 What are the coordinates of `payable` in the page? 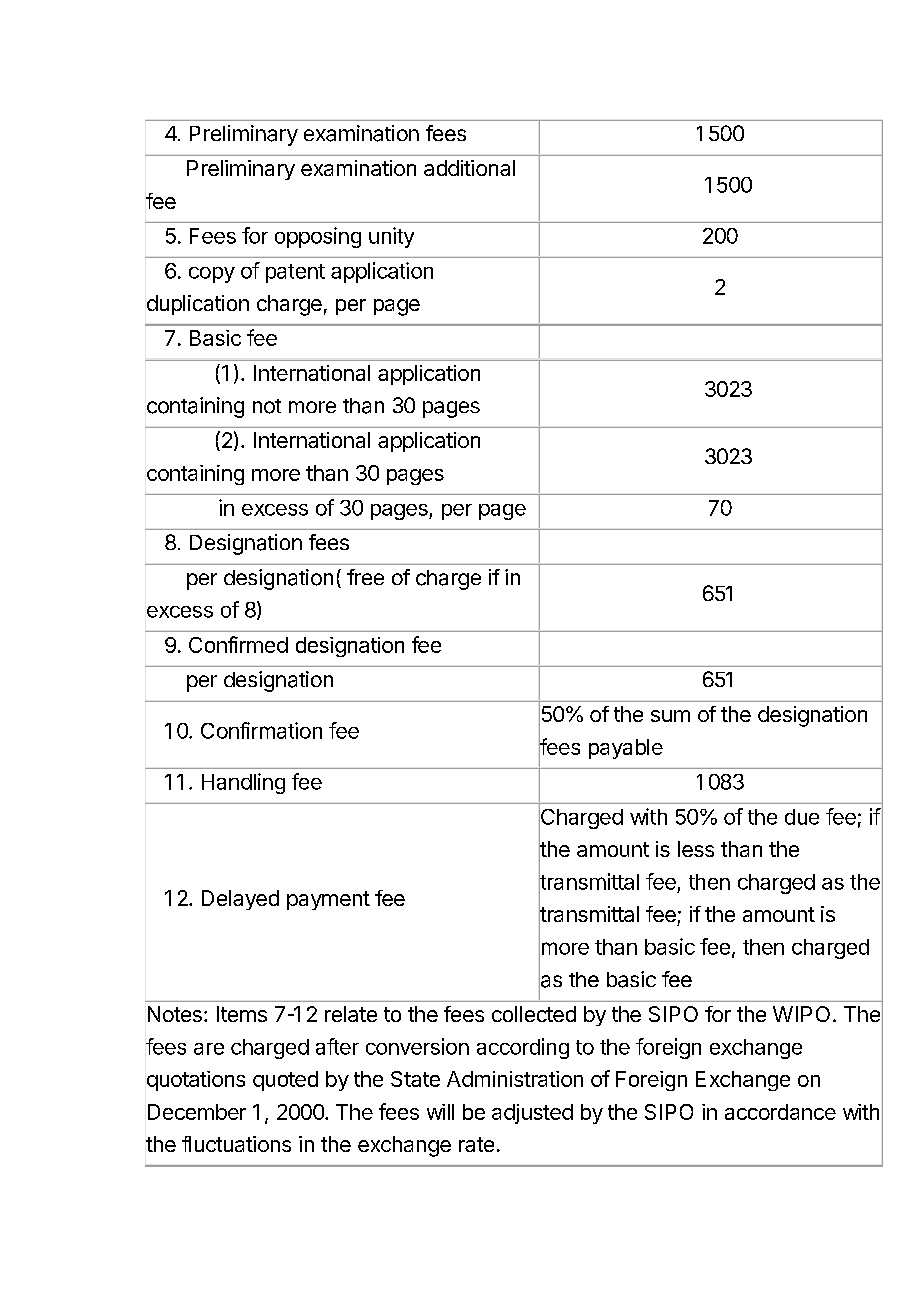 It's located at (626, 749).
